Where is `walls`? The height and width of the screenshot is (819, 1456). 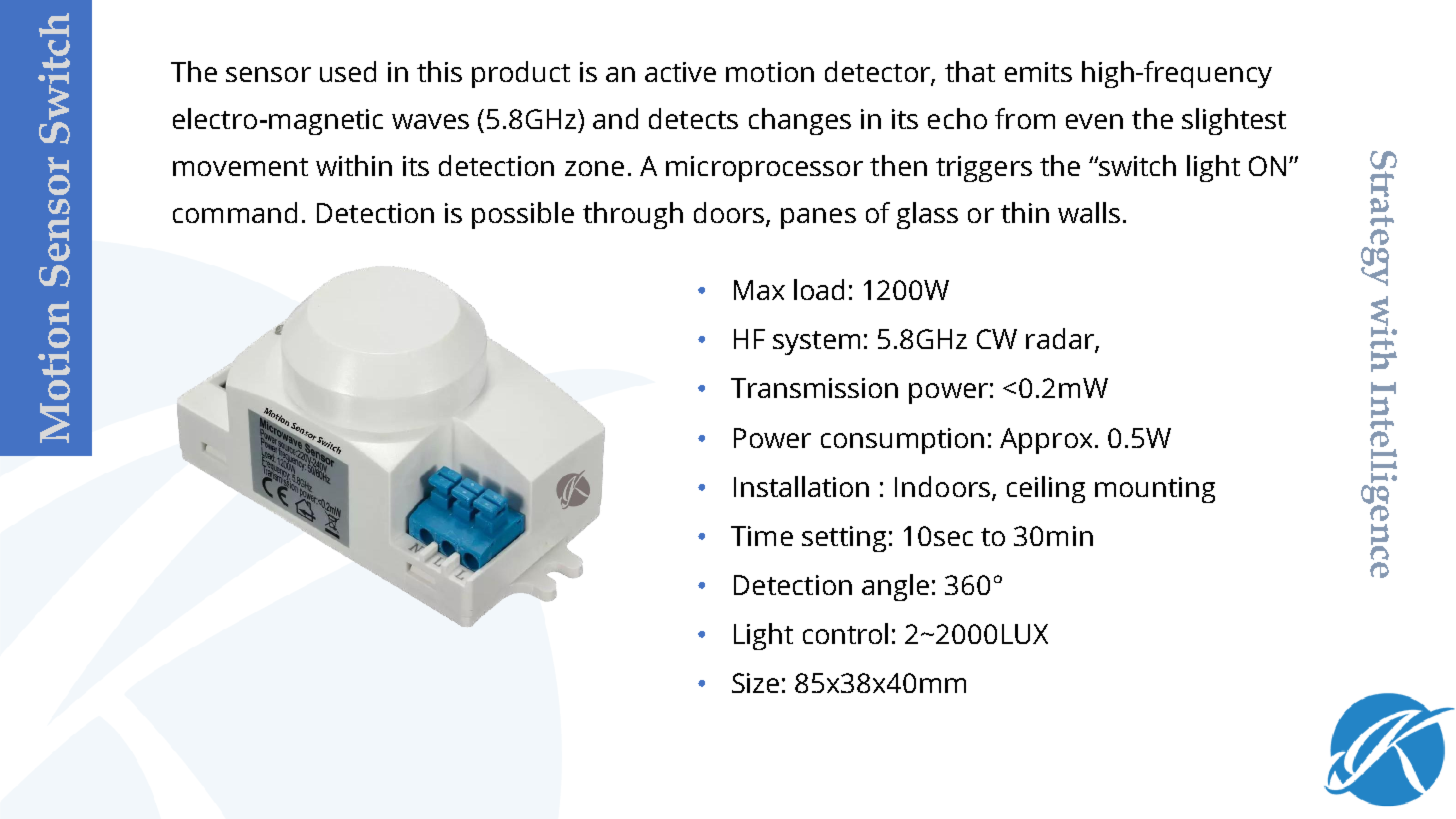
walls is located at coordinates (1089, 212).
